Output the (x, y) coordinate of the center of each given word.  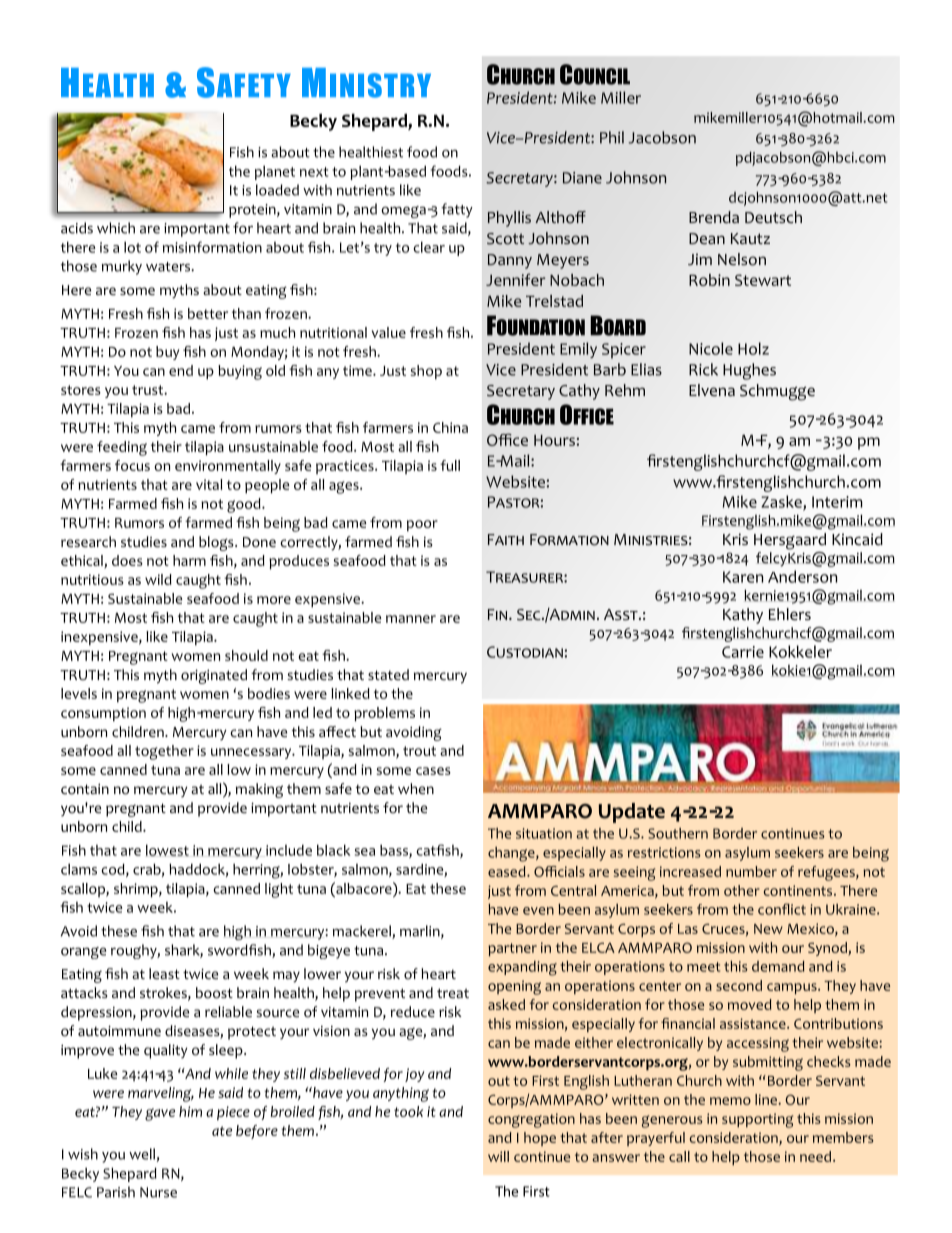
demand (778, 966)
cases (433, 771)
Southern (678, 833)
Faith (506, 539)
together (164, 752)
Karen (743, 577)
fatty (457, 210)
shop (426, 372)
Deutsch (773, 217)
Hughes (749, 371)
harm (189, 560)
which (116, 228)
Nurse (158, 1192)
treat (453, 993)
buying (240, 372)
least (164, 973)
